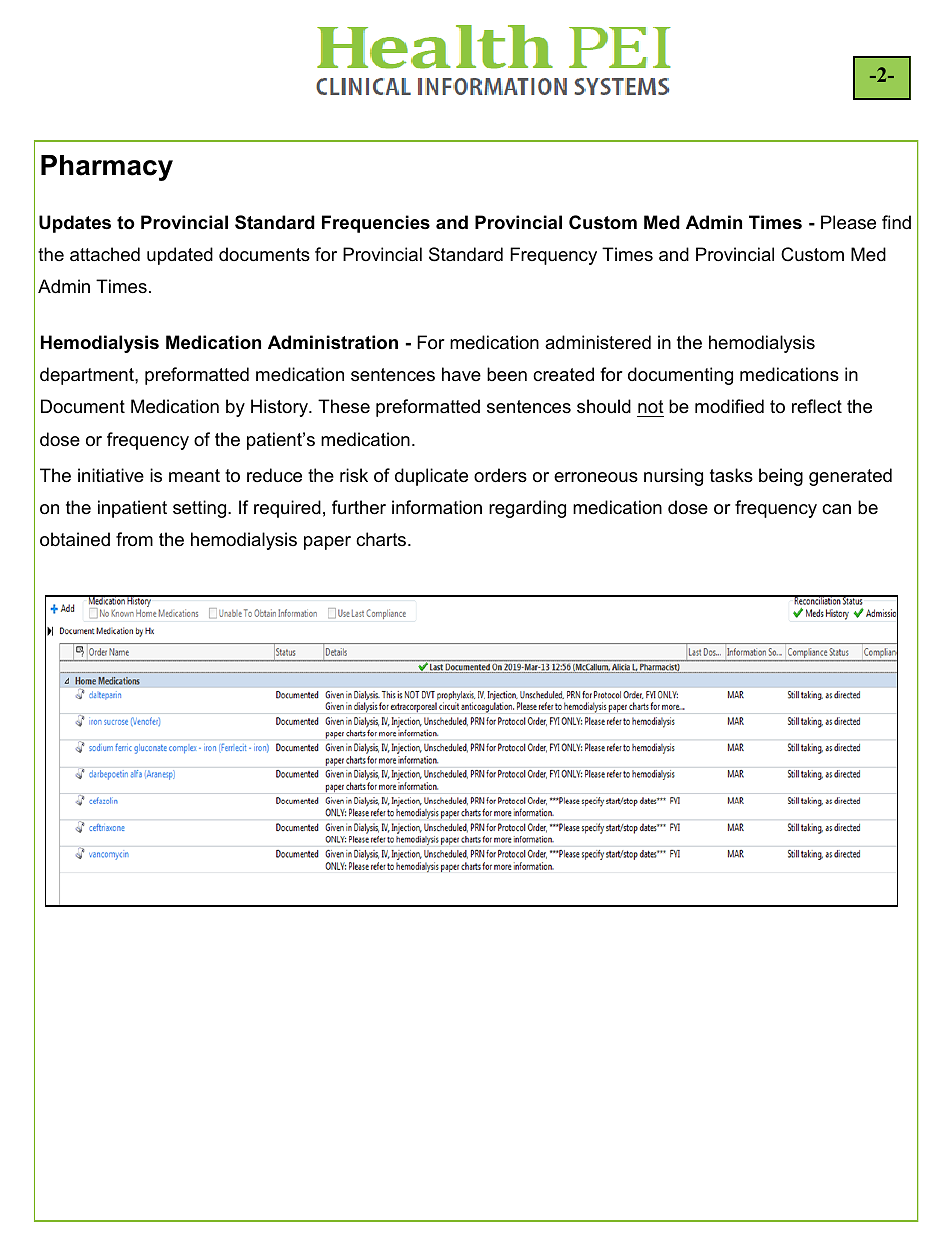 This document has height=1233, width=952. What do you see at coordinates (194, 475) in the document?
I see `meant` at bounding box center [194, 475].
